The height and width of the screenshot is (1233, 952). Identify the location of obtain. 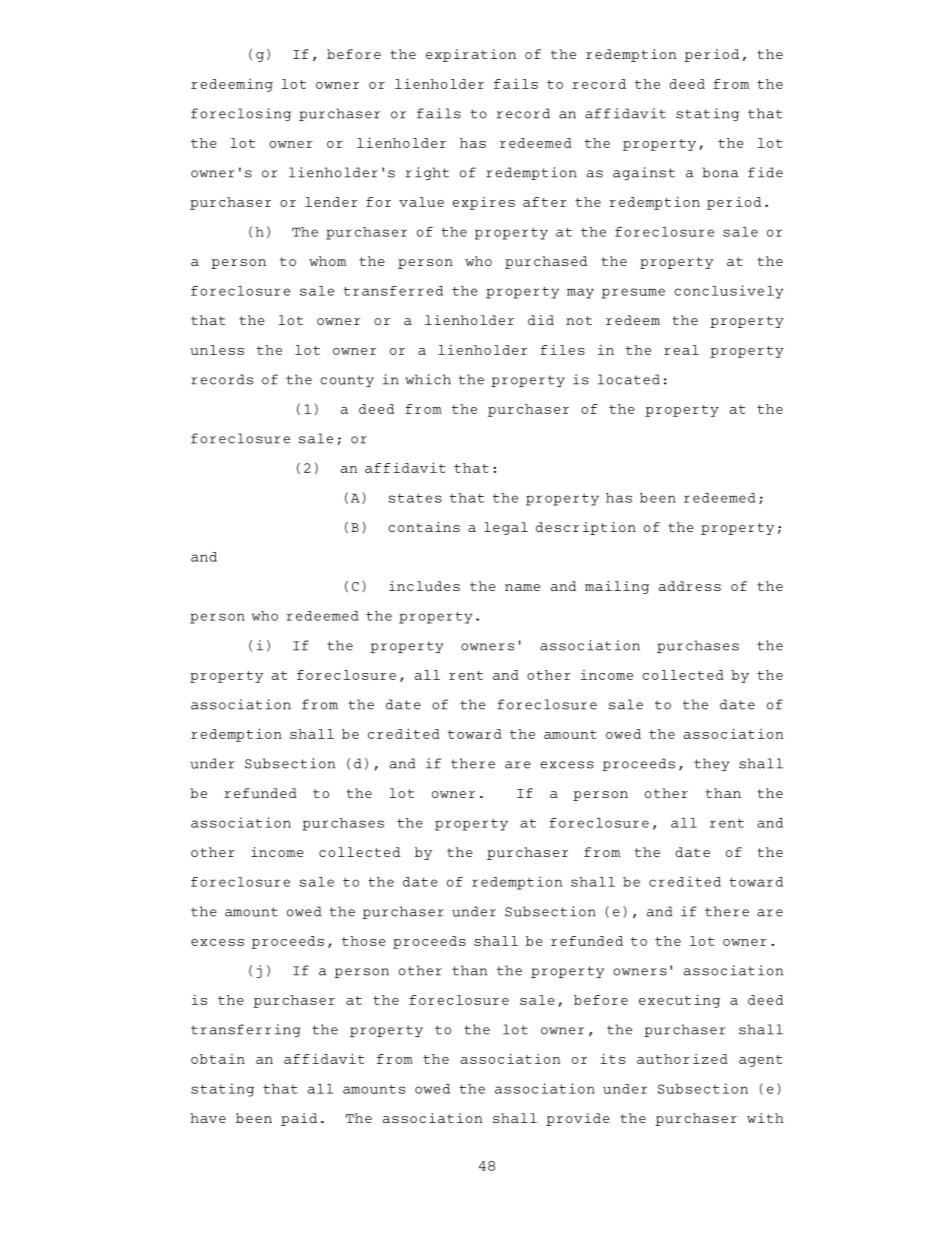
(218, 1059).
